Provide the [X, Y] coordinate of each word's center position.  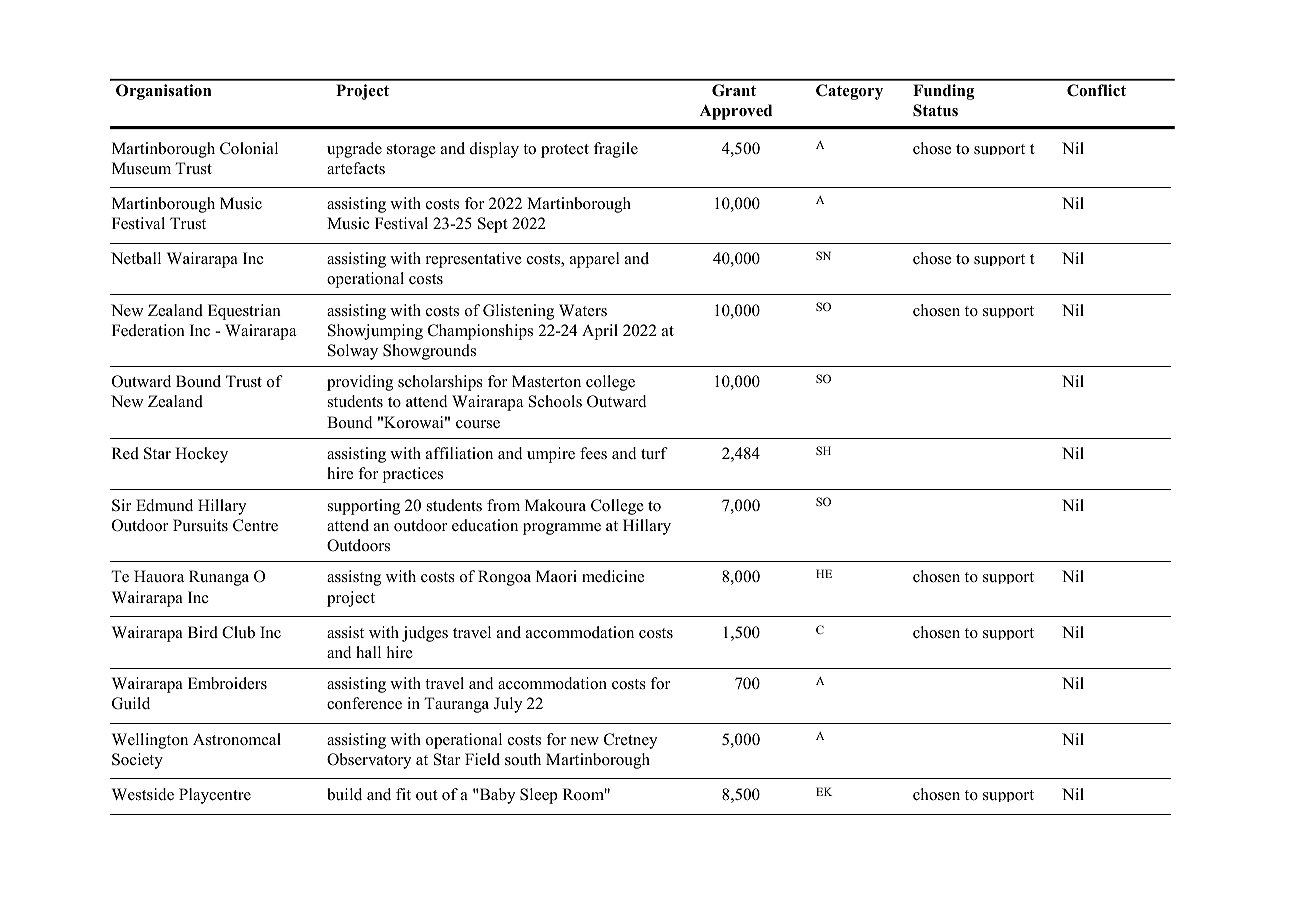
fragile [616, 150]
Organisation [163, 92]
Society [137, 761]
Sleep [538, 796]
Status [935, 110]
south [523, 759]
